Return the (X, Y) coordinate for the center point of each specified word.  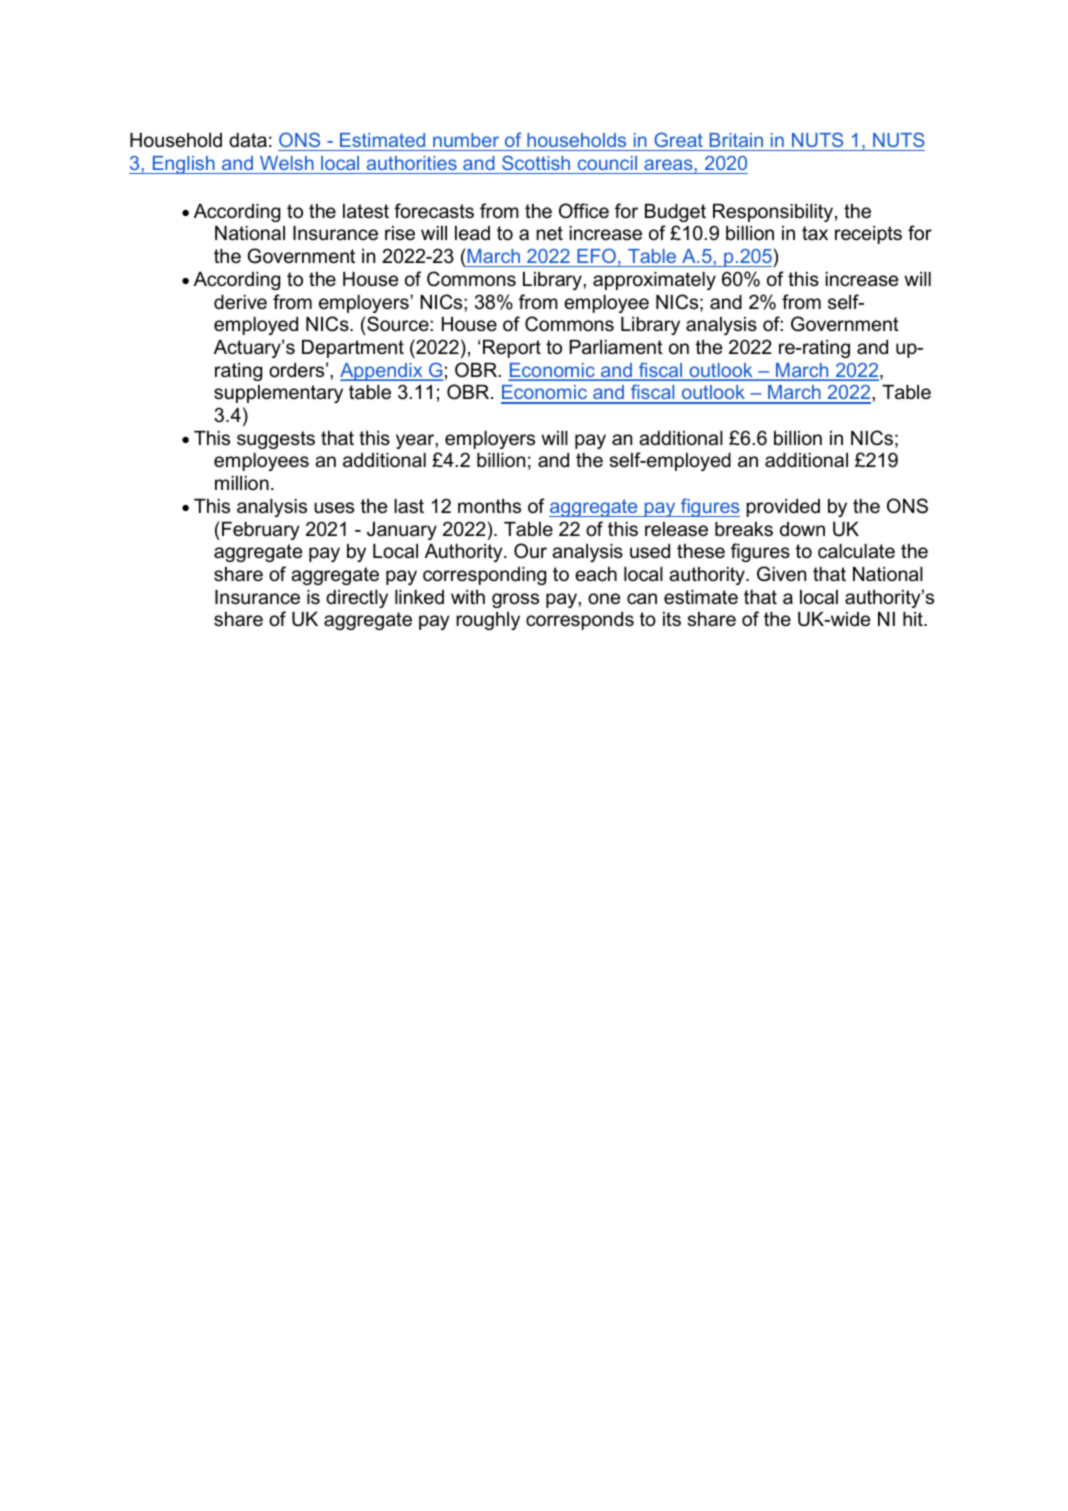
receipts (868, 235)
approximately (654, 281)
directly (357, 599)
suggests (276, 440)
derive (240, 302)
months (489, 506)
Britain (736, 140)
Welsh (287, 163)
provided (783, 508)
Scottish (536, 162)
